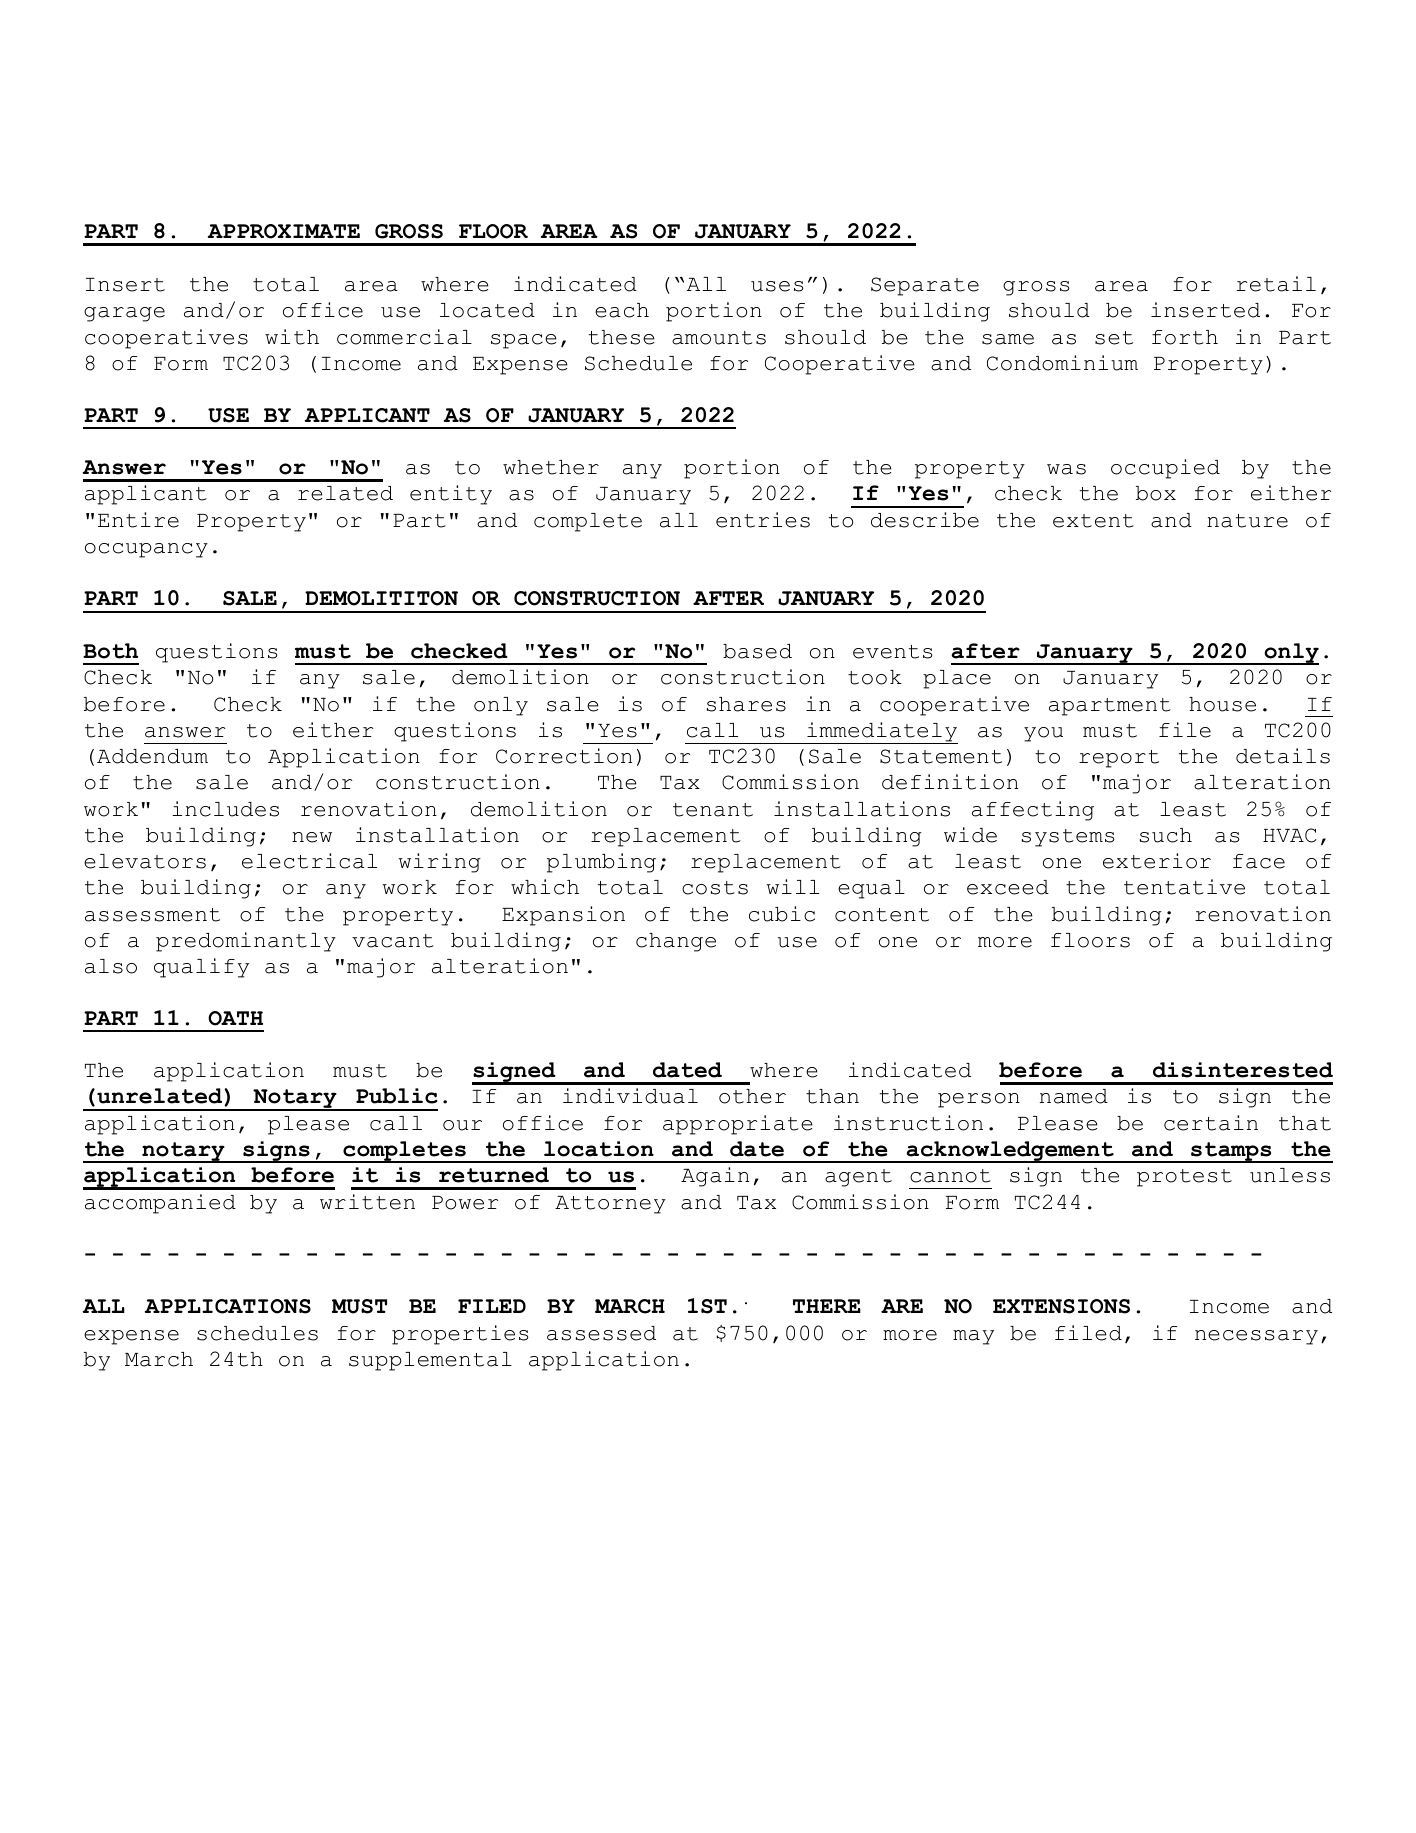 Image resolution: width=1416 pixels, height=1833 pixels. What do you see at coordinates (777, 286) in the image?
I see `uses` at bounding box center [777, 286].
